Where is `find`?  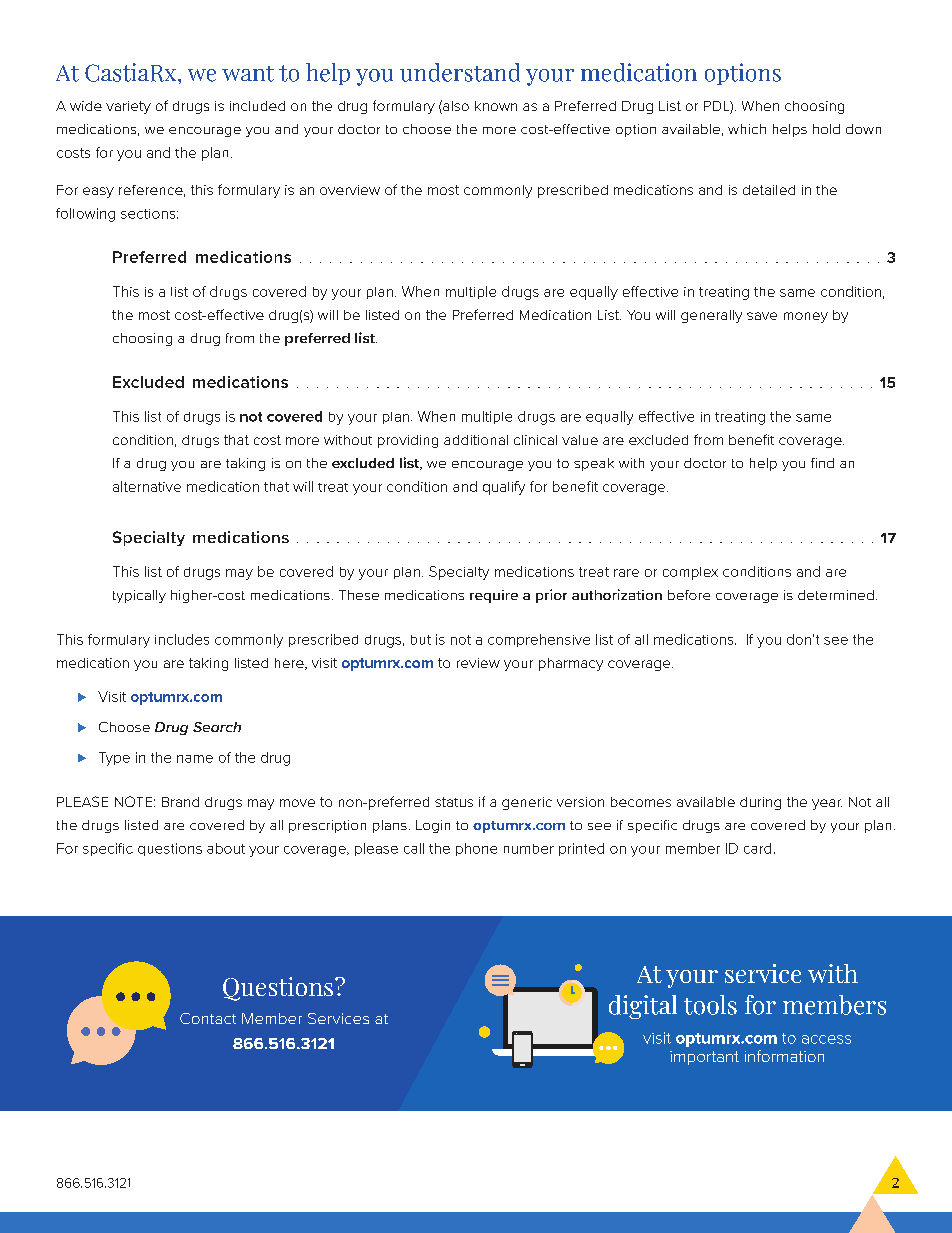 find is located at coordinates (822, 463).
